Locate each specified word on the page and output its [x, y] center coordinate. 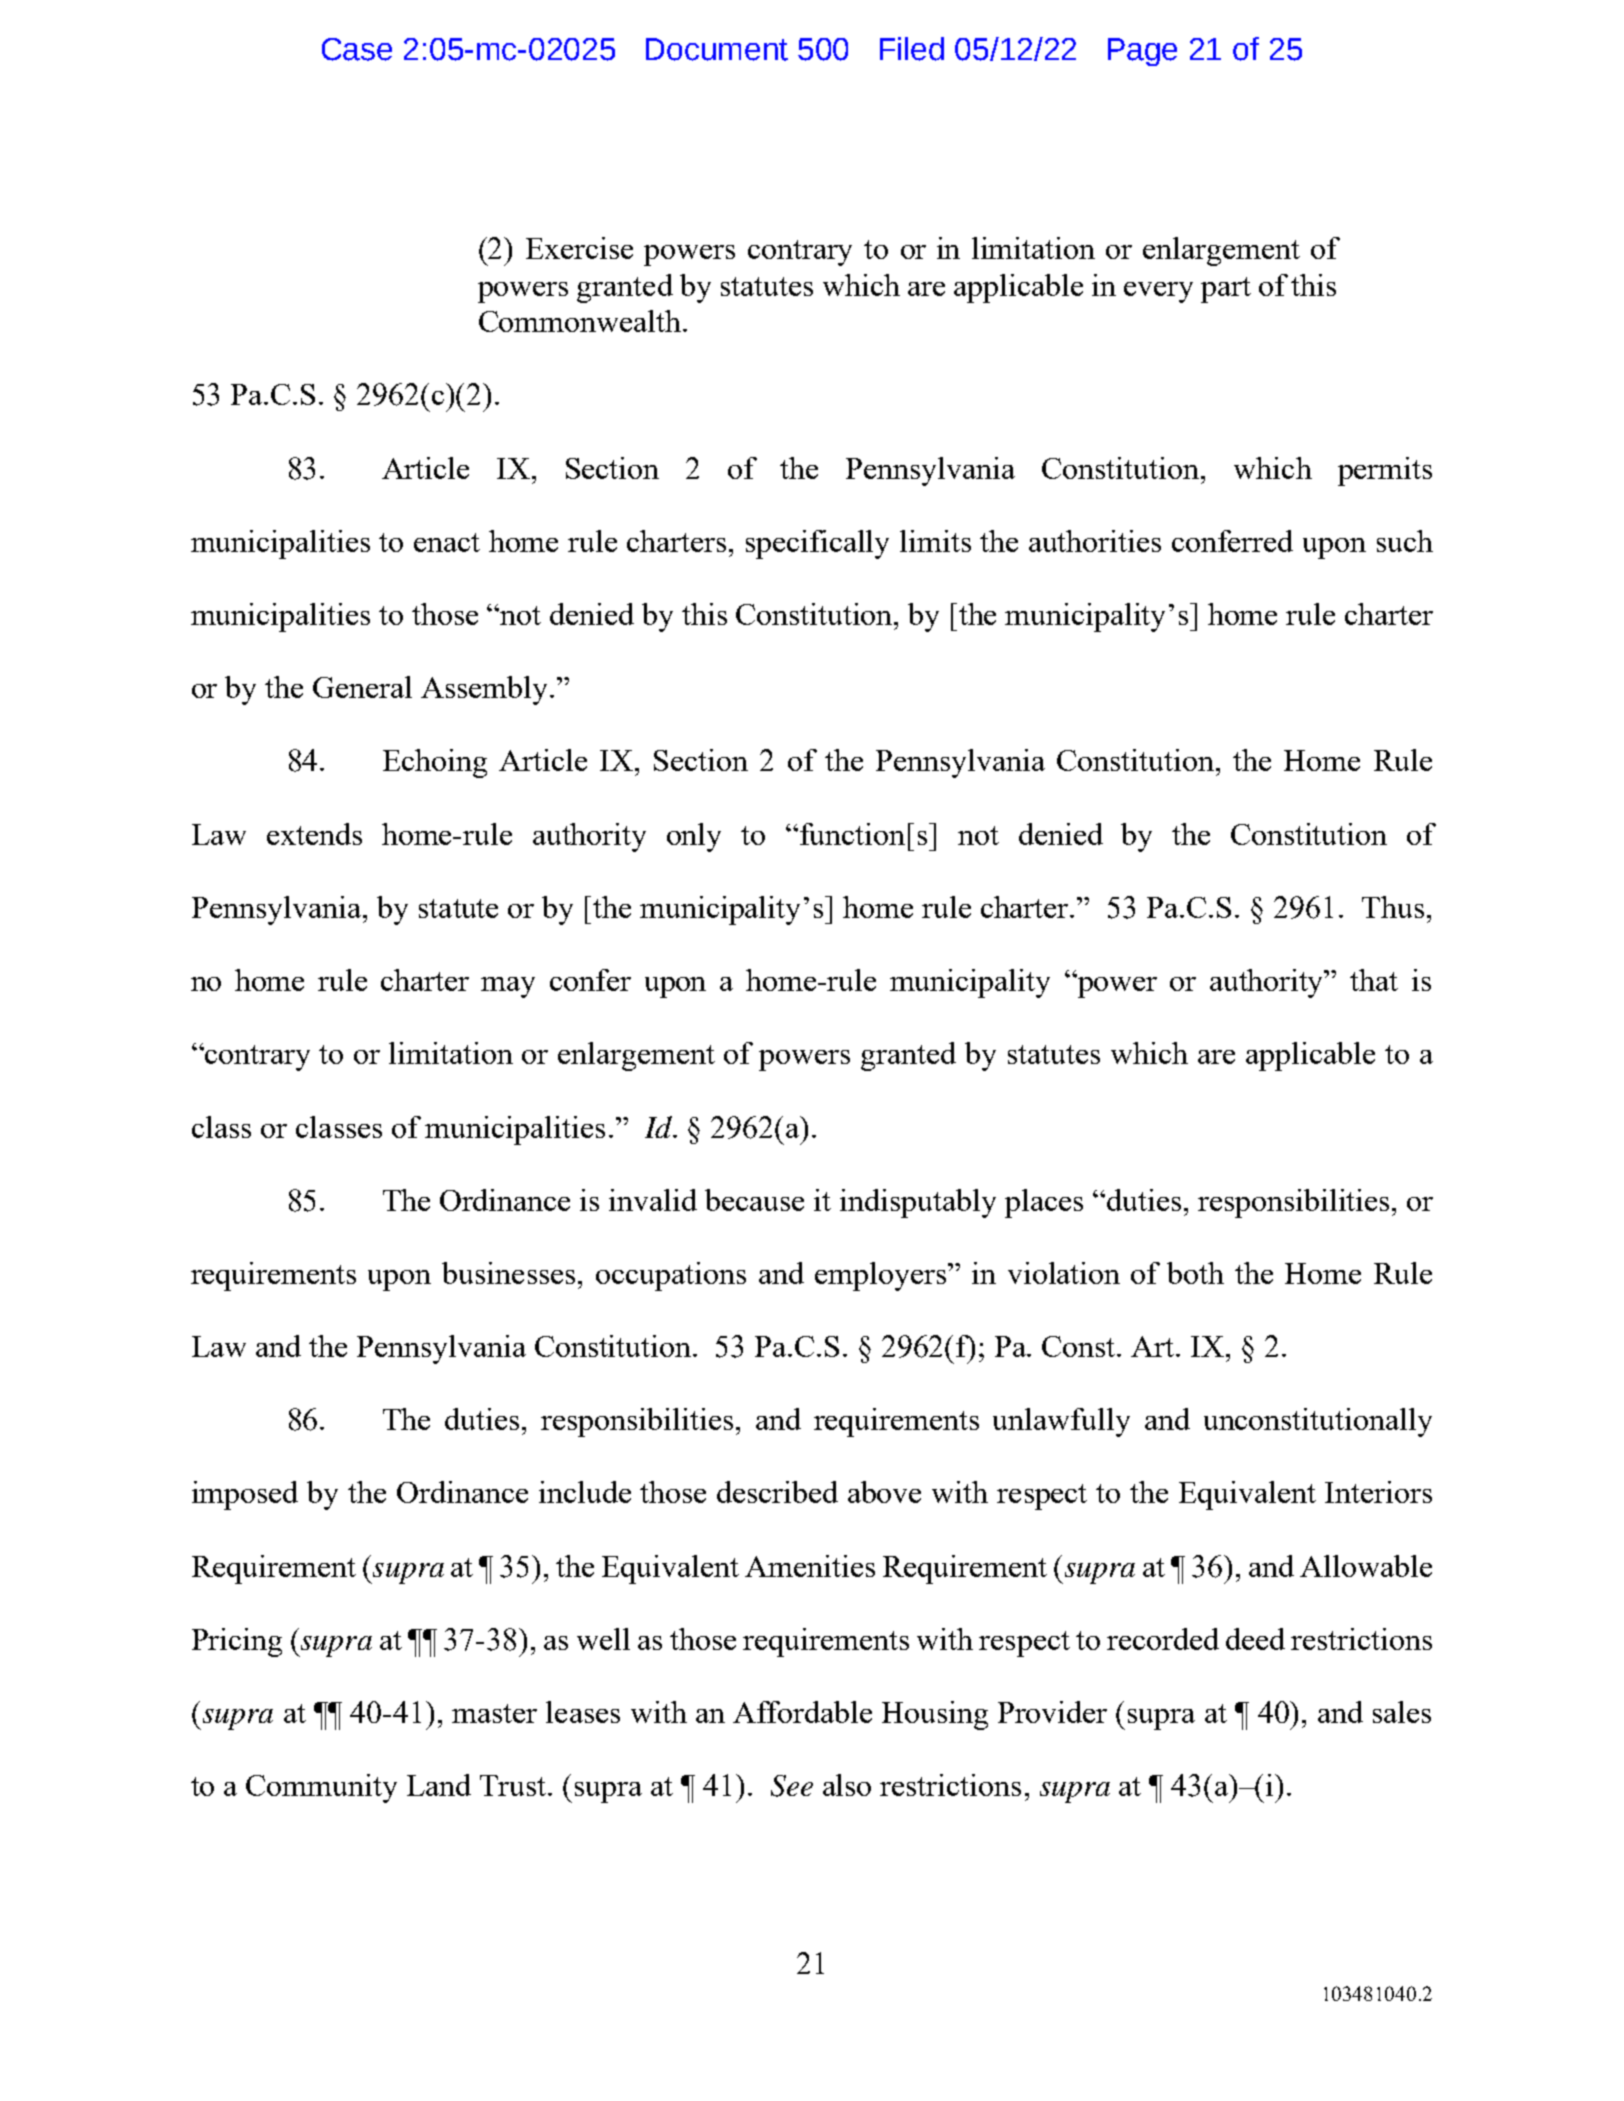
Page [1142, 52]
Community [321, 1788]
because [754, 1200]
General [362, 687]
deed [1255, 1639]
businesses [508, 1273]
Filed [912, 49]
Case [357, 49]
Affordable [802, 1712]
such [1405, 541]
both [1195, 1273]
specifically [817, 544]
